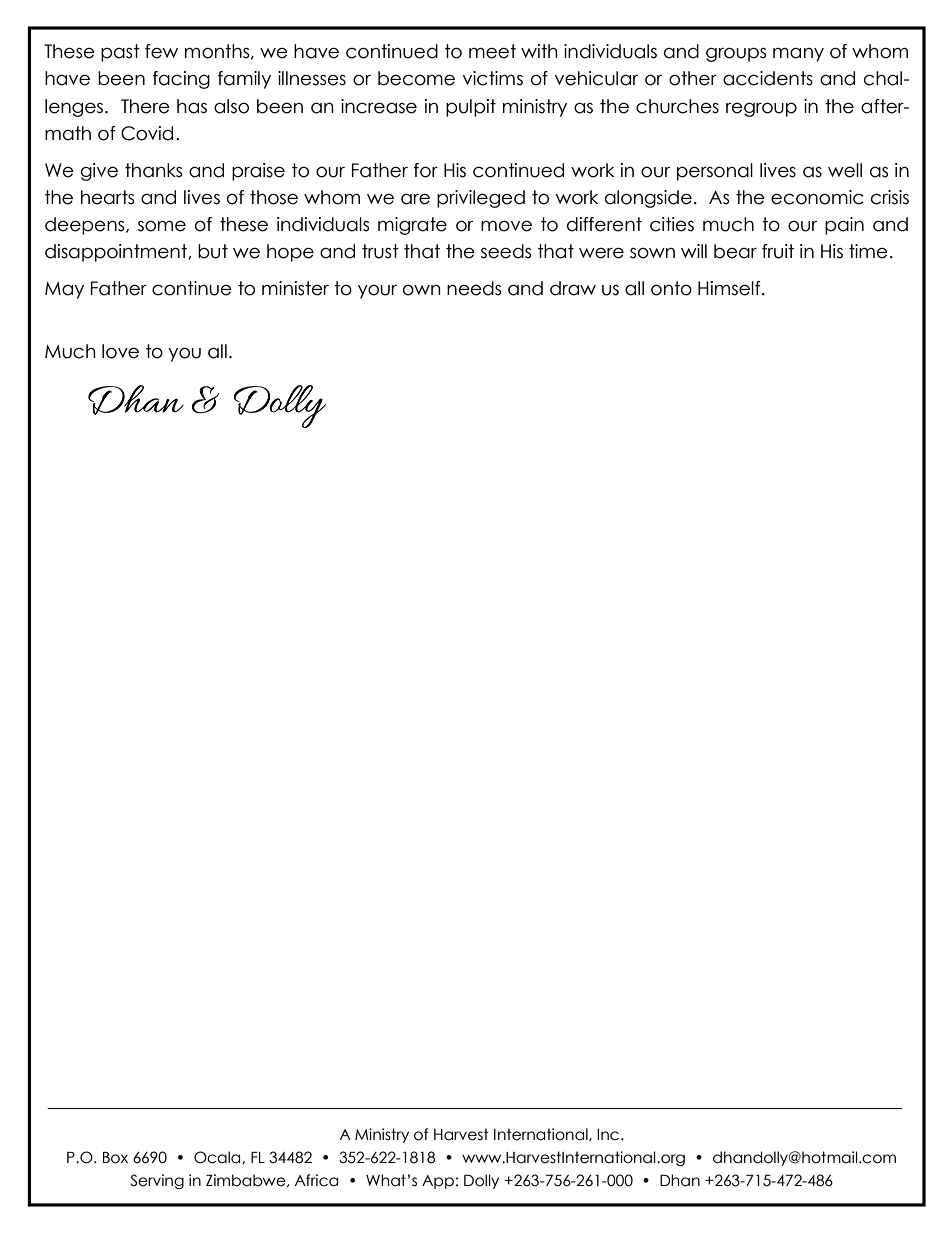 The height and width of the page is (1233, 952). What do you see at coordinates (120, 351) in the page?
I see `love` at bounding box center [120, 351].
